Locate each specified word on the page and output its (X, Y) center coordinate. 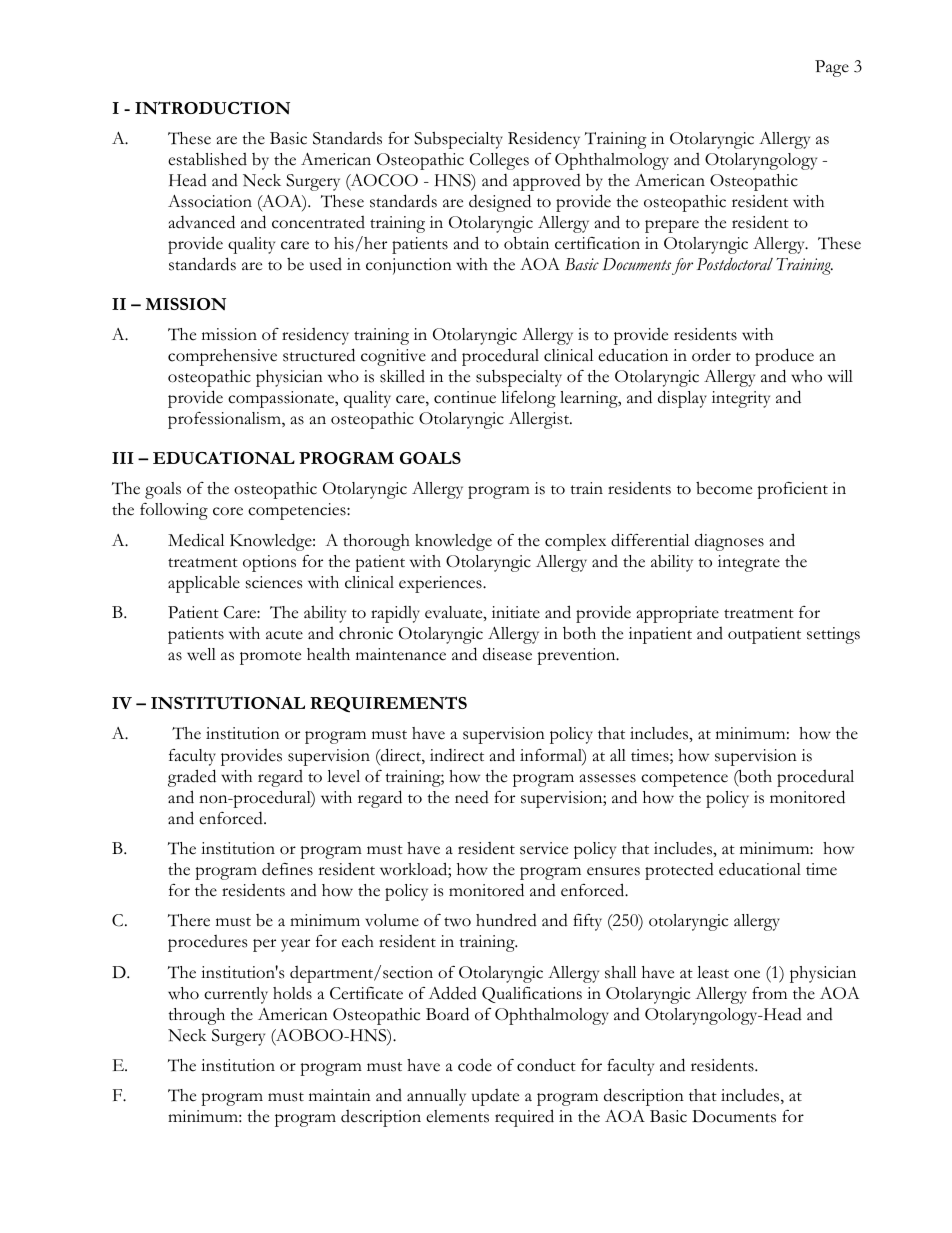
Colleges (499, 161)
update (495, 1097)
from (769, 993)
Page (832, 68)
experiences (441, 584)
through (196, 1016)
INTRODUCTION (212, 108)
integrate (749, 563)
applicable (204, 584)
